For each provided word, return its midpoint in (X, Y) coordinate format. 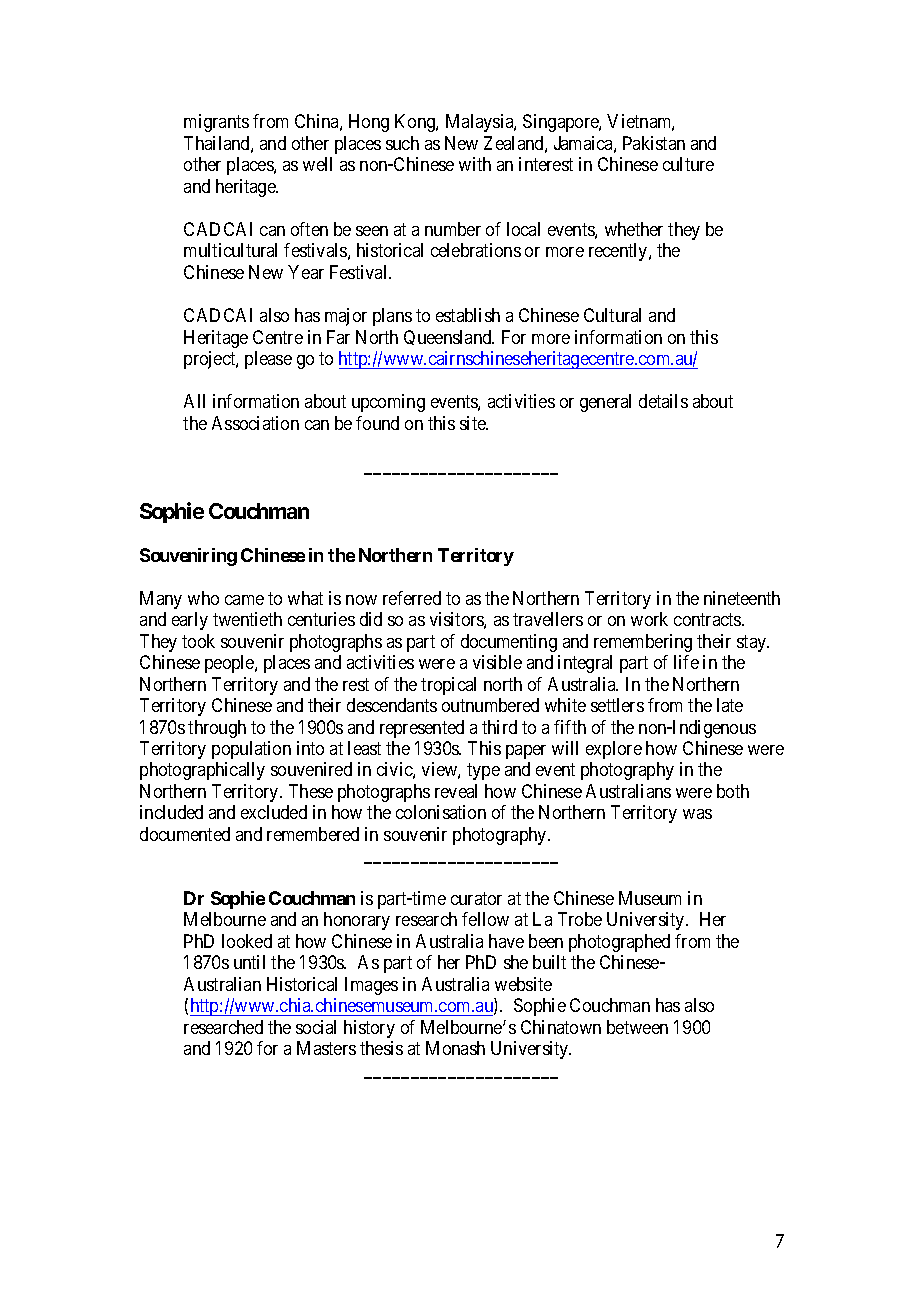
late (730, 705)
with (475, 164)
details (663, 401)
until (249, 962)
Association (255, 423)
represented (422, 729)
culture (688, 164)
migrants (216, 123)
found (377, 423)
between (637, 1027)
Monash (455, 1048)
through (217, 729)
